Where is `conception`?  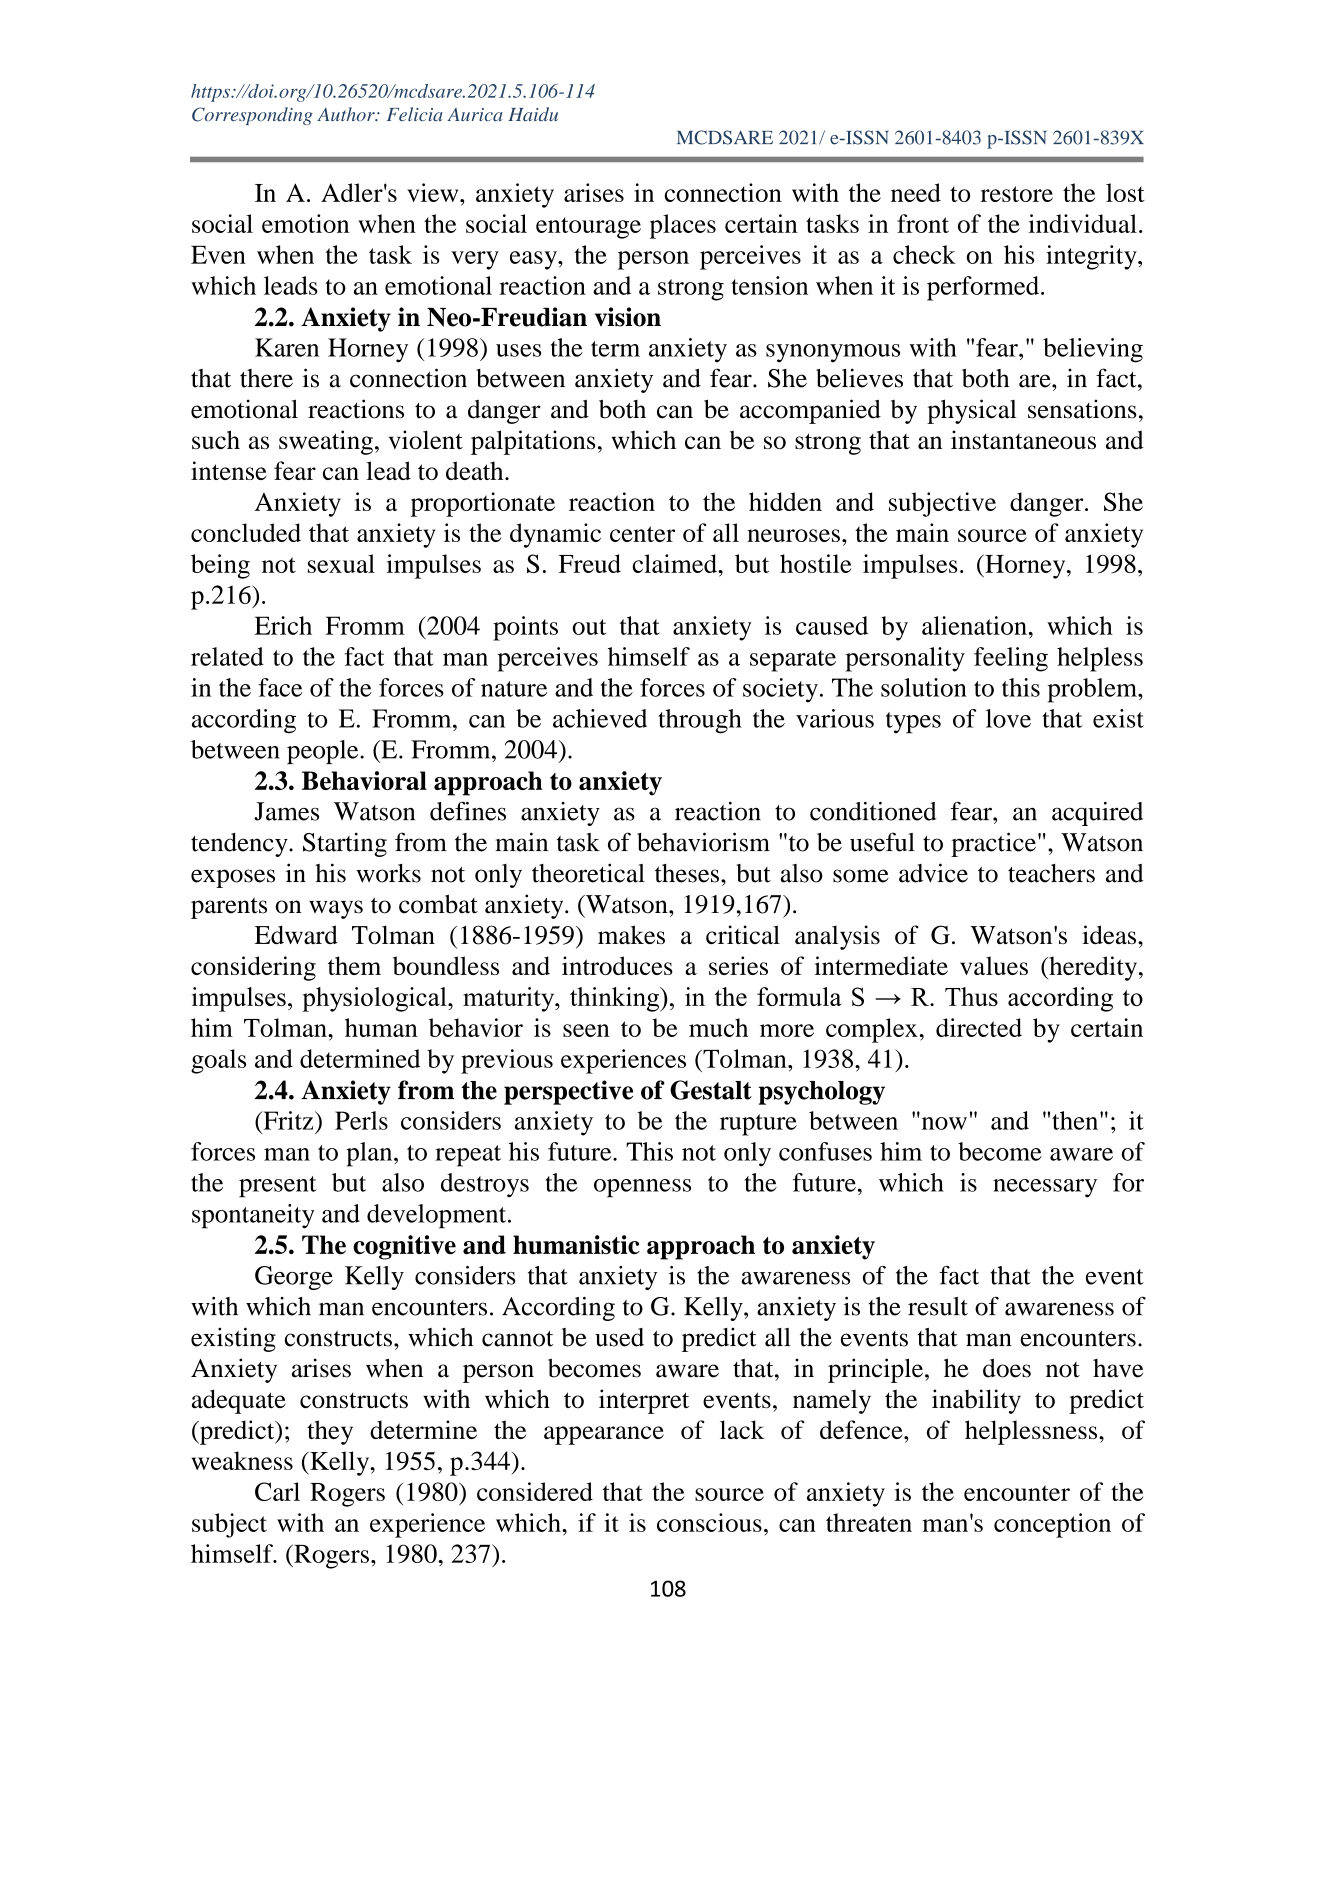
conception is located at coordinates (1052, 1525).
